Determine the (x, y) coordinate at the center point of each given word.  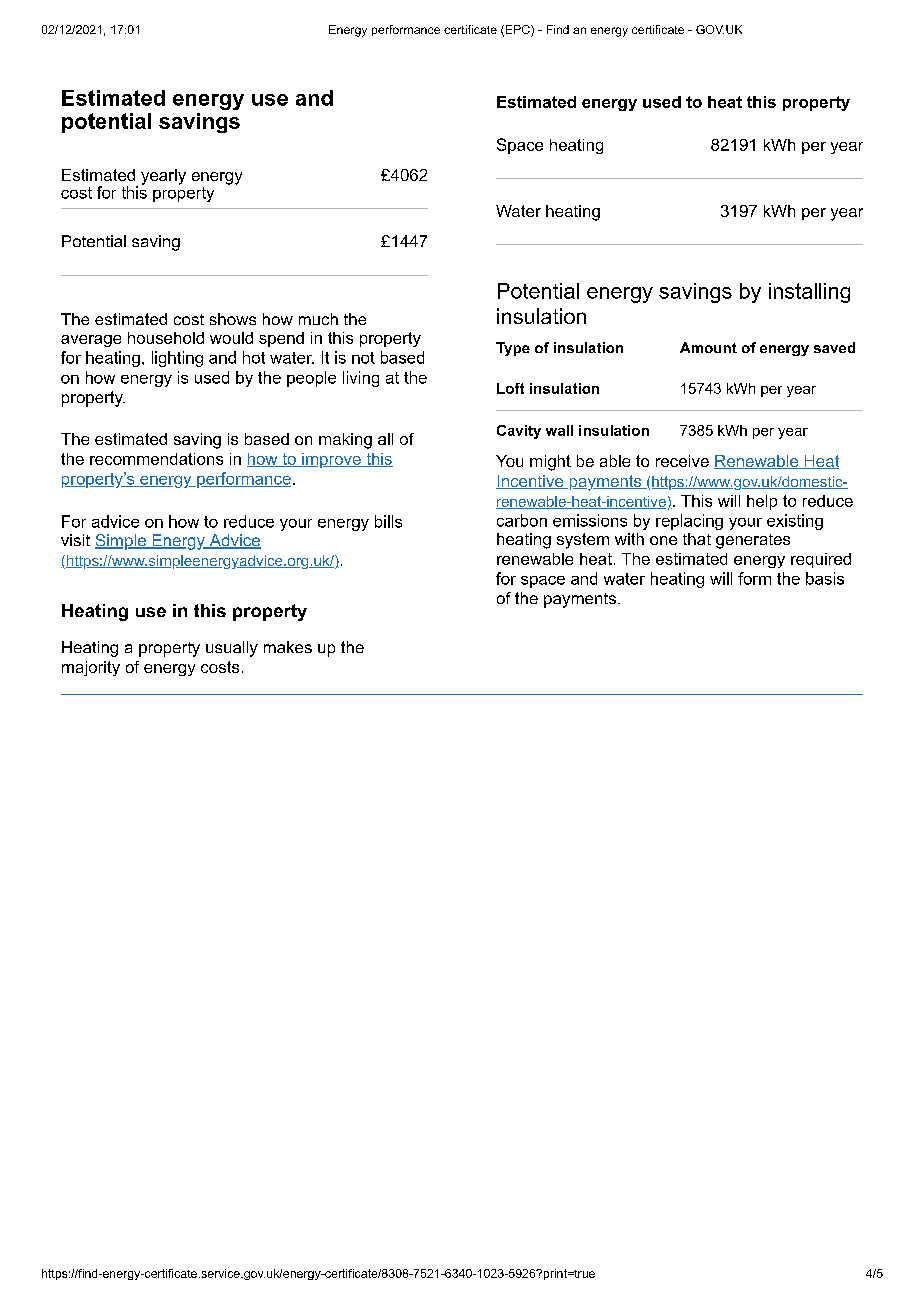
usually (232, 649)
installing (809, 293)
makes (288, 647)
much (318, 319)
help (762, 502)
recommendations (156, 459)
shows (233, 319)
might (550, 463)
